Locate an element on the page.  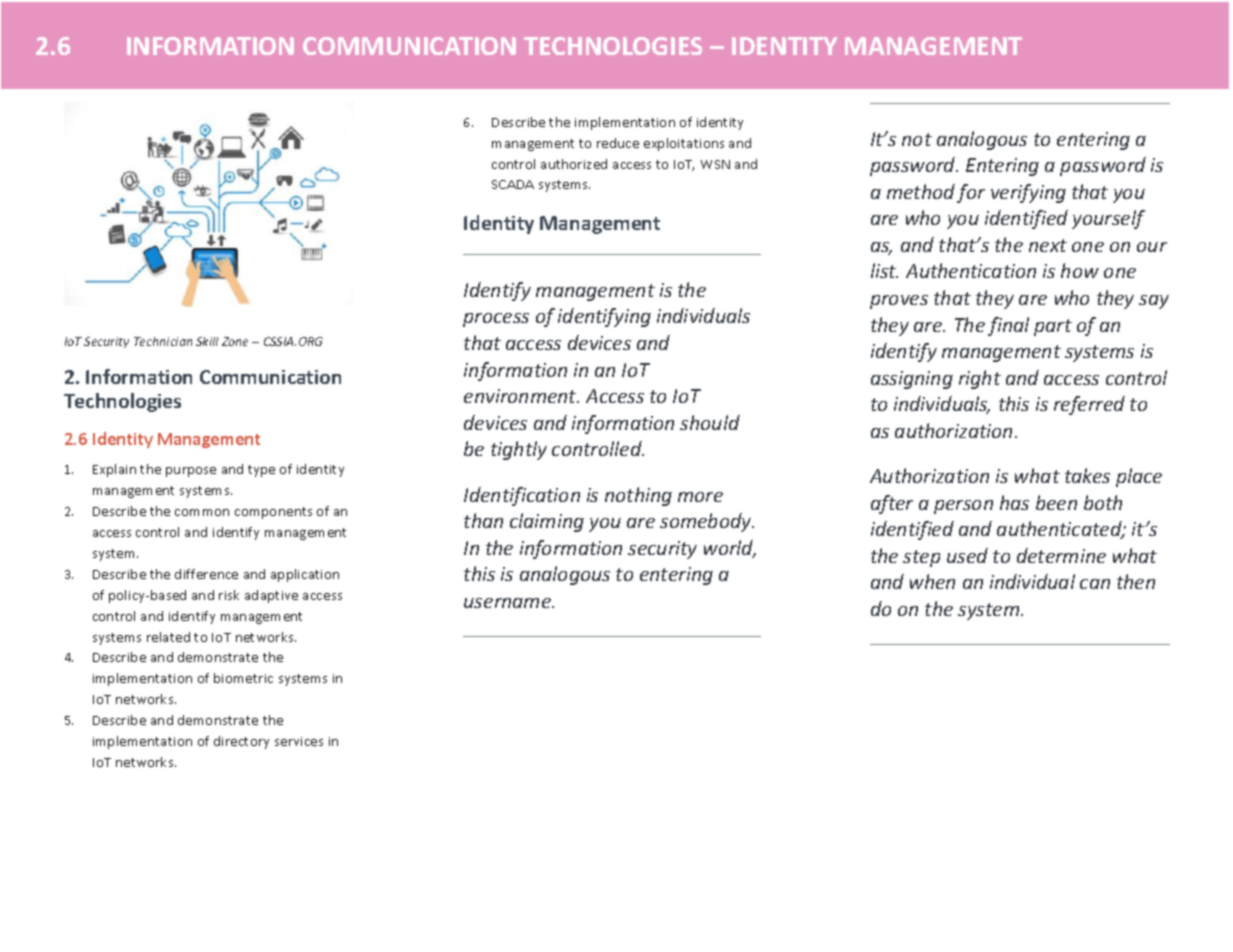
SCADA is located at coordinates (513, 184).
